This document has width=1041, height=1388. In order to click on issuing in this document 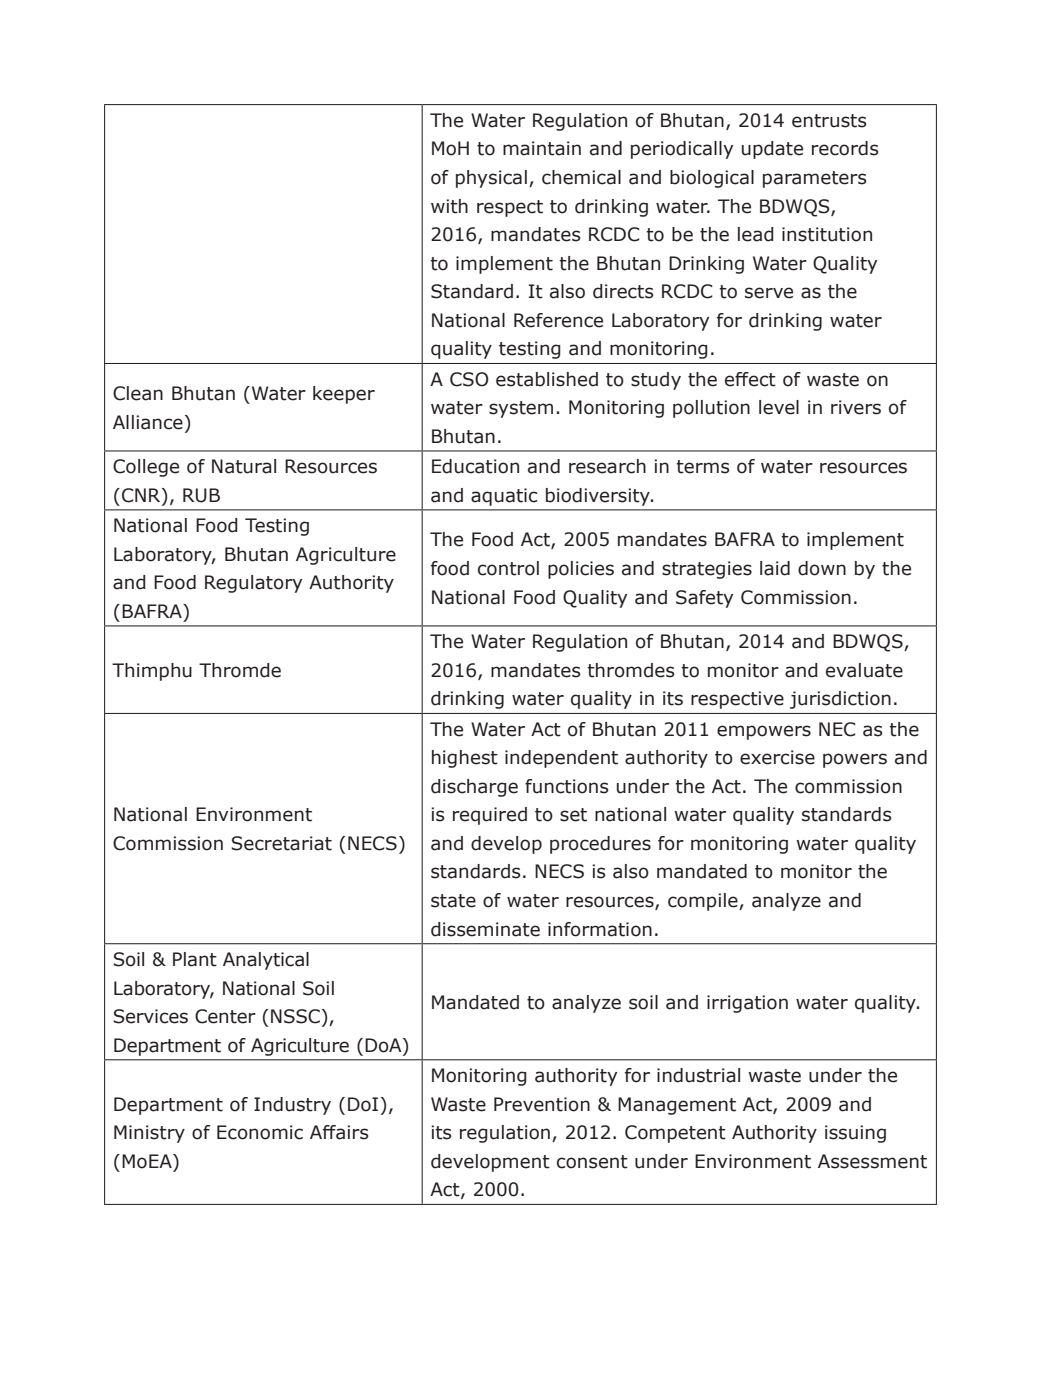, I will do `click(855, 1134)`.
